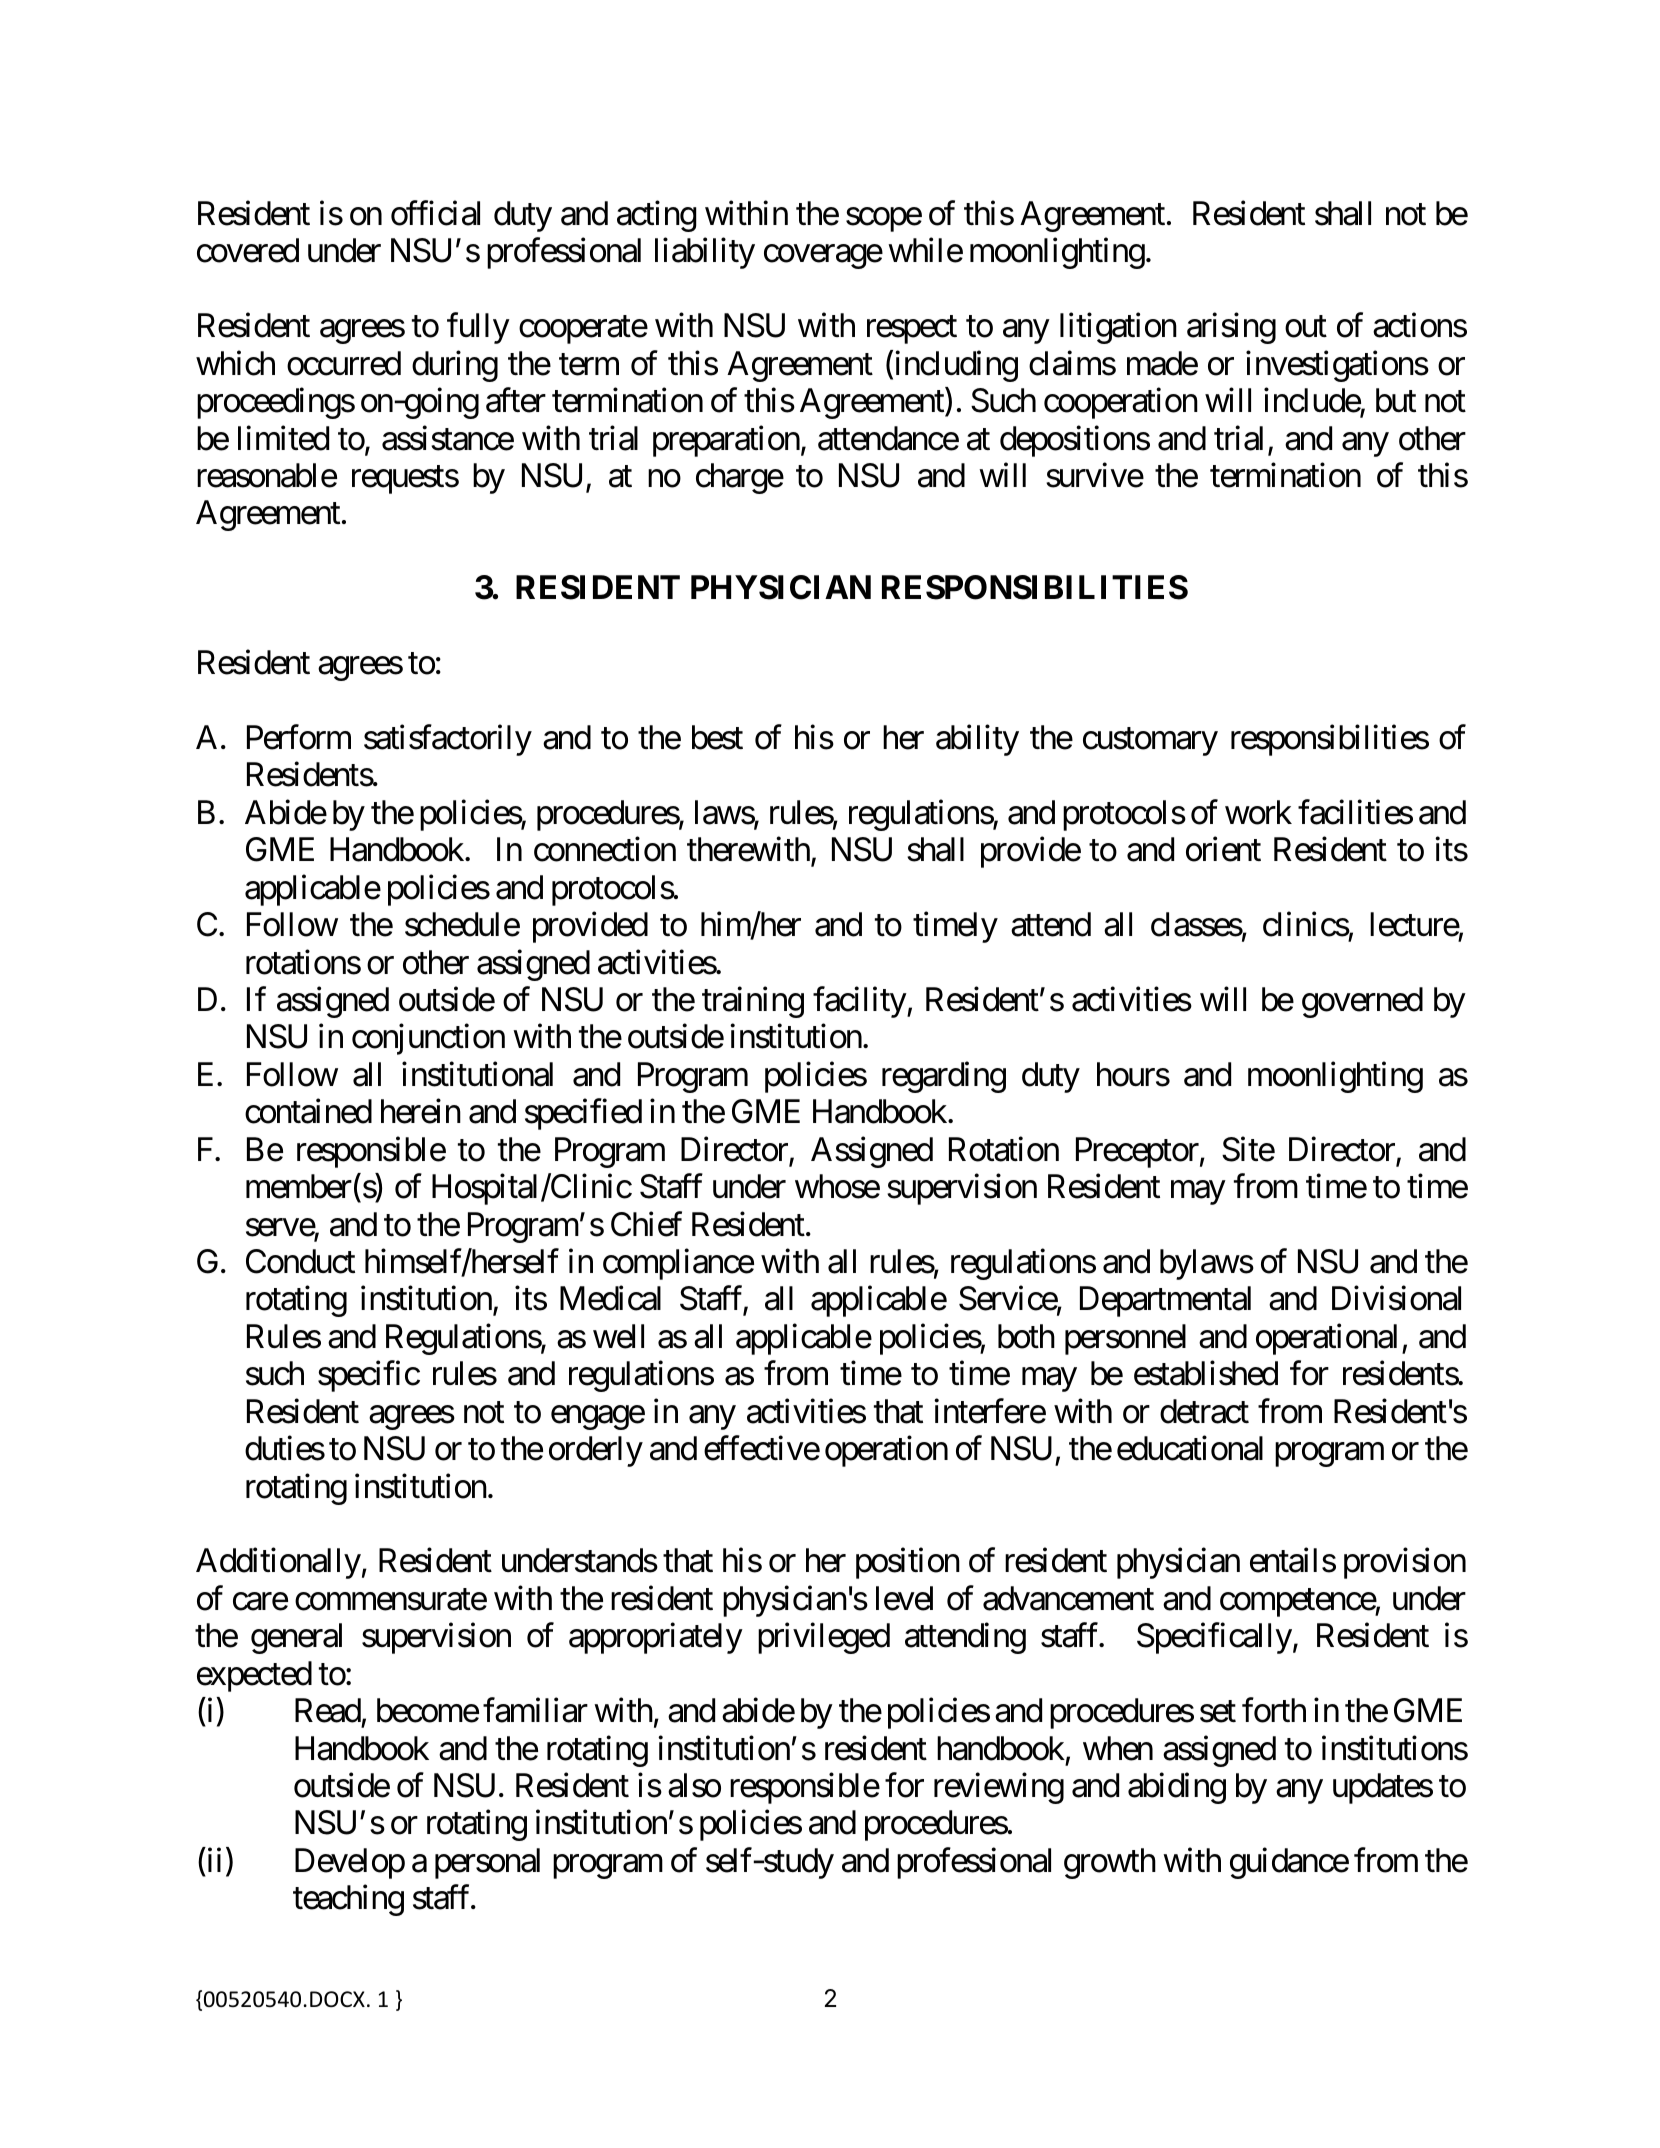 The width and height of the page is (1660, 2148). I want to click on litigation, so click(1118, 328).
